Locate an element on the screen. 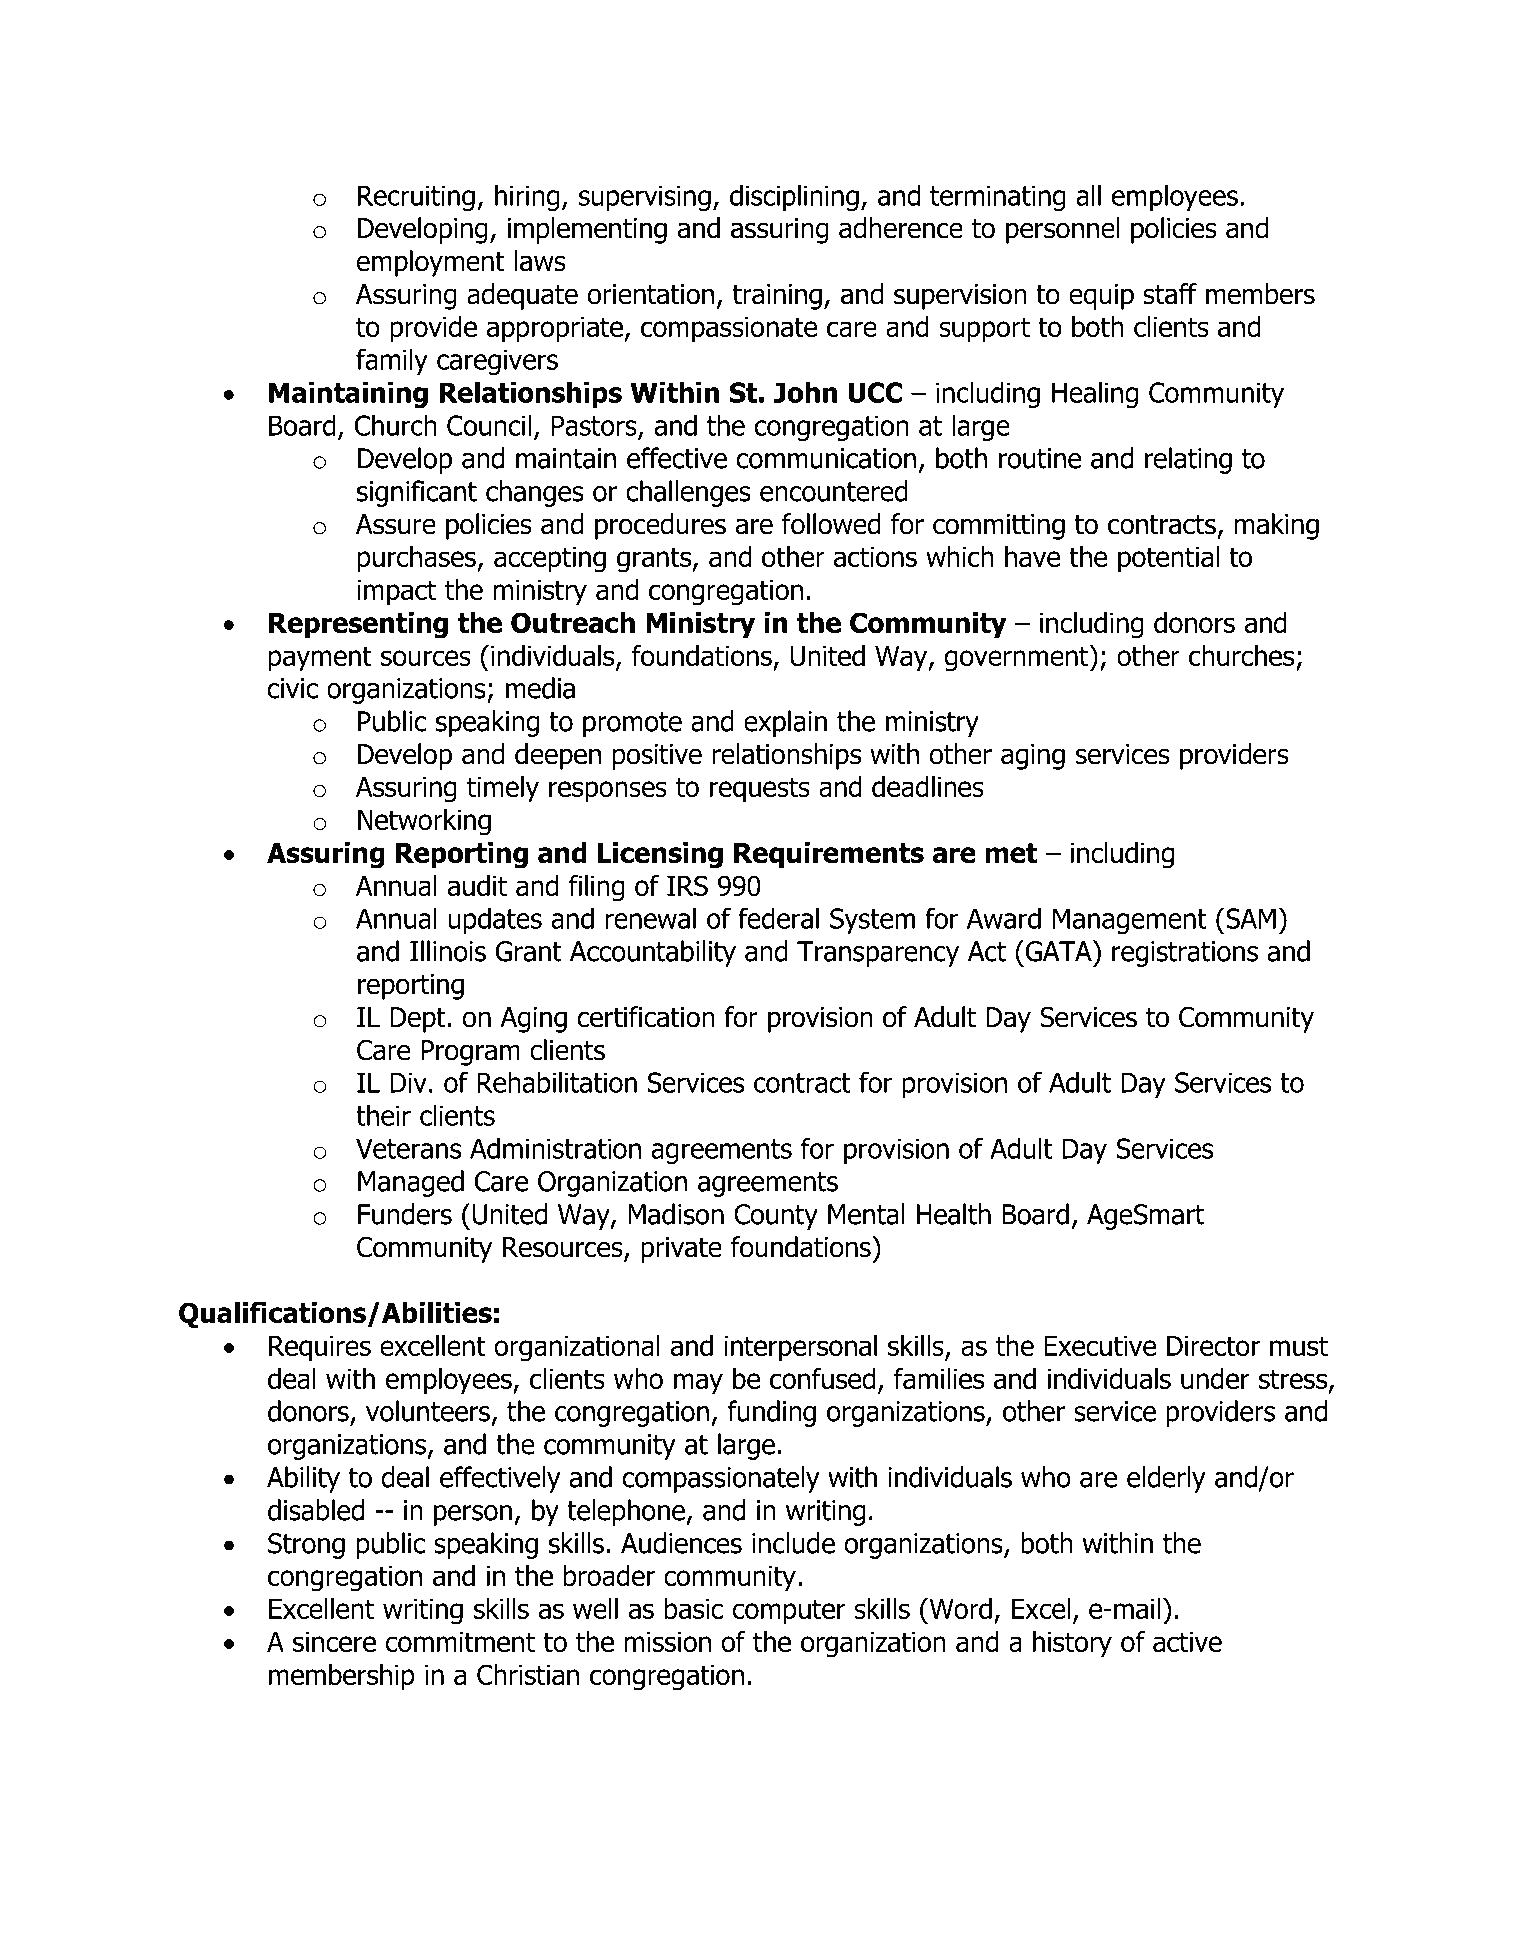  disciplining is located at coordinates (794, 197).
